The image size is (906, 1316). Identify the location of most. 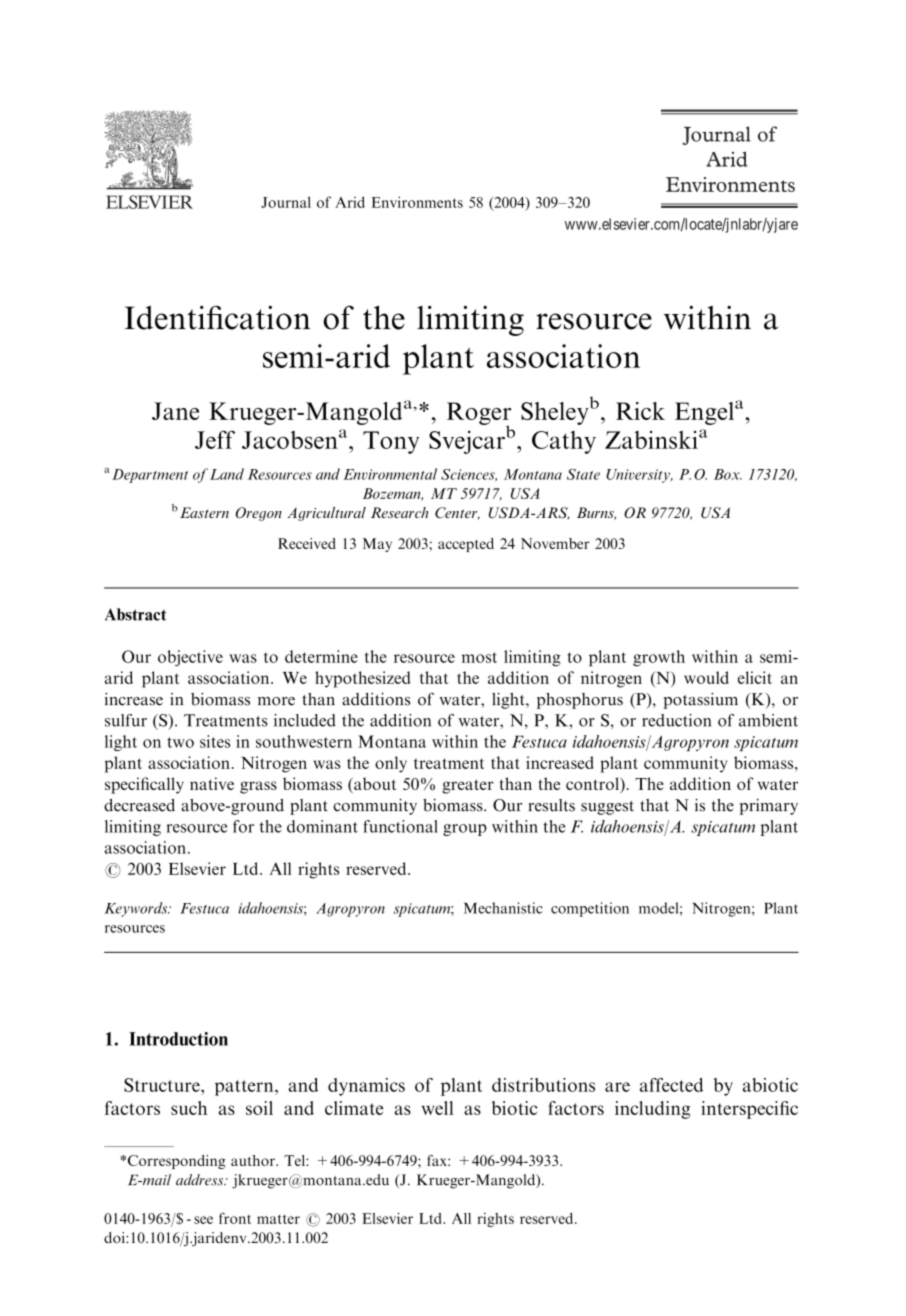
(479, 657).
